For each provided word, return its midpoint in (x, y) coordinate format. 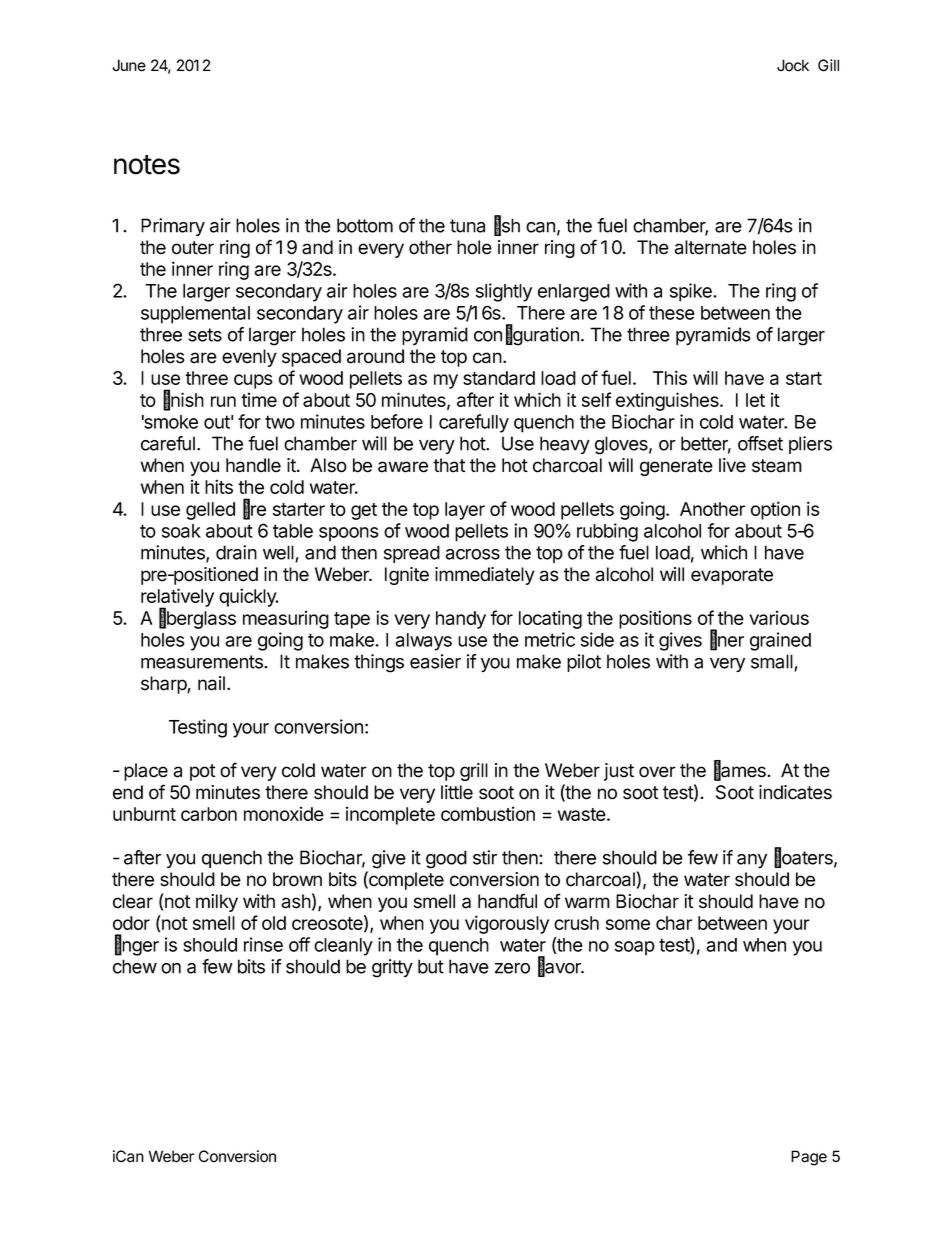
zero (512, 968)
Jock (793, 65)
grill (474, 772)
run (223, 401)
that (449, 465)
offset (760, 443)
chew (135, 966)
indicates (795, 792)
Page (809, 1158)
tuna (467, 226)
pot (202, 772)
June (129, 65)
